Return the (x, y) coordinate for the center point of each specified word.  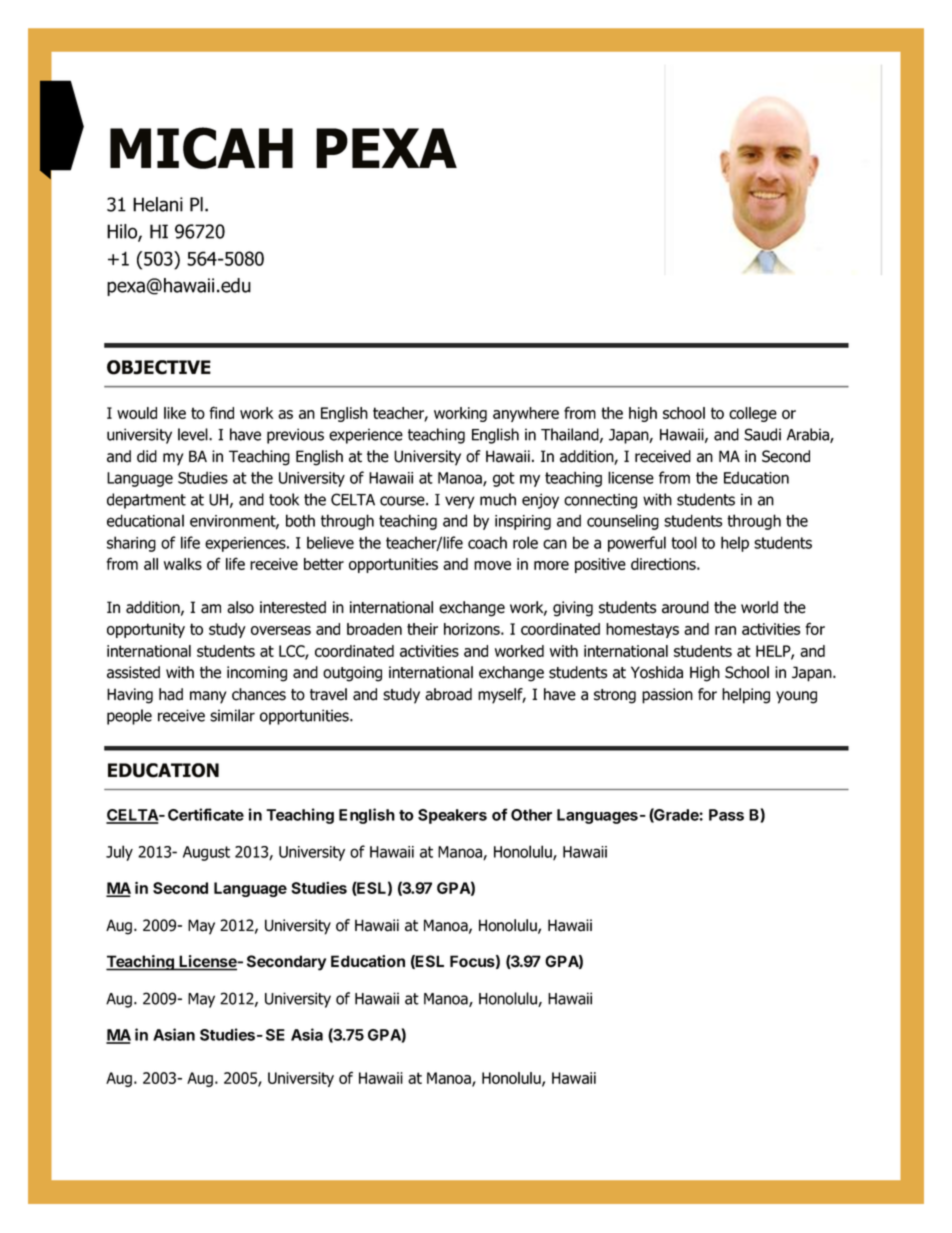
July (119, 853)
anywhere (526, 414)
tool (684, 542)
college (753, 414)
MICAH (201, 148)
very (460, 502)
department (146, 501)
